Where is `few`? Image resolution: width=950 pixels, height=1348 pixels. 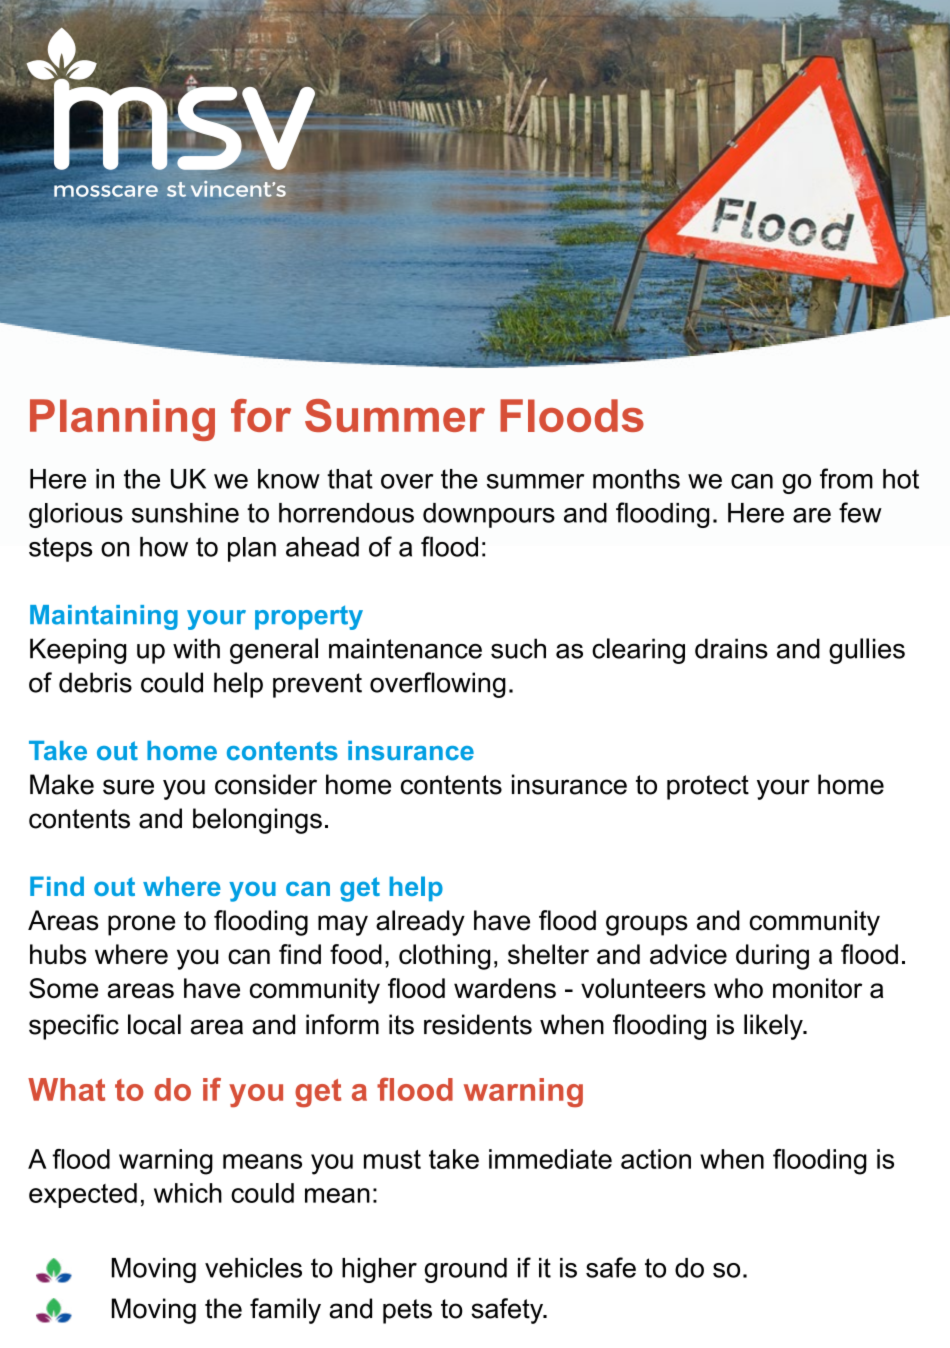
few is located at coordinates (860, 512).
